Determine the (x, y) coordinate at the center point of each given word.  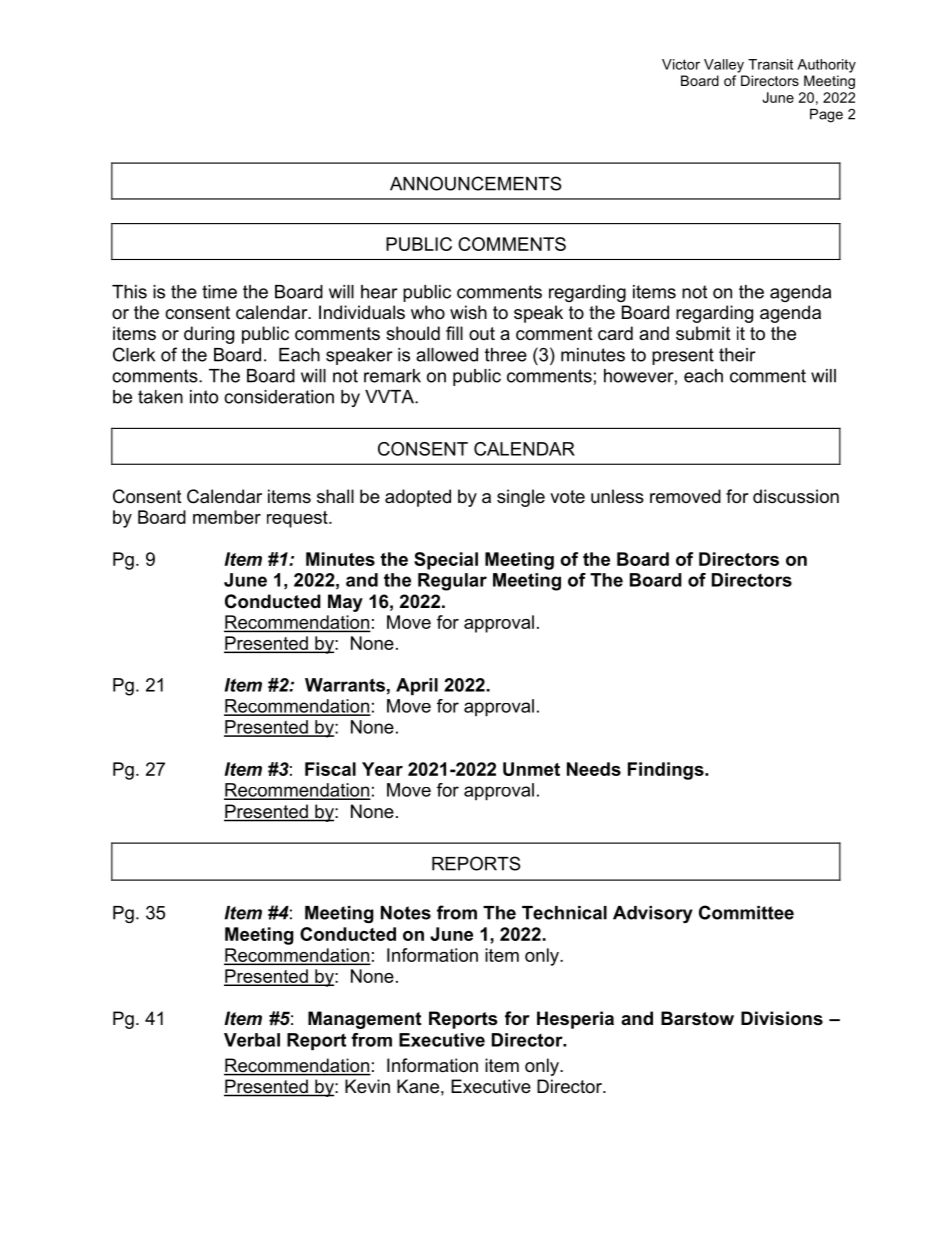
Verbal (252, 1040)
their (737, 355)
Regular (452, 582)
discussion (796, 496)
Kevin (367, 1086)
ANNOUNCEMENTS (476, 183)
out (482, 333)
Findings (667, 771)
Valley (724, 66)
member (227, 517)
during (209, 335)
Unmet (531, 769)
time (219, 292)
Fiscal (330, 769)
